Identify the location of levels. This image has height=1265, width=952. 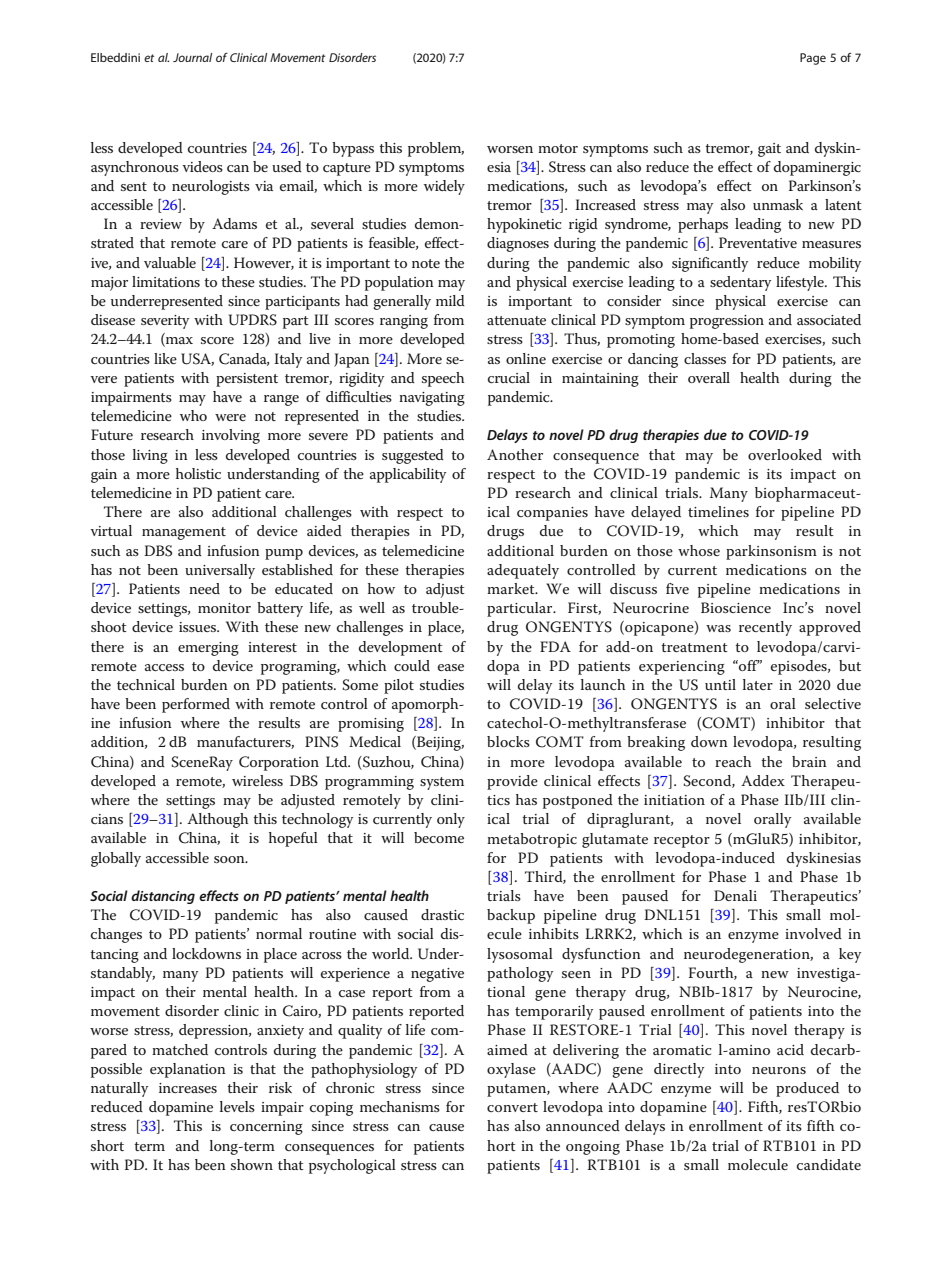
(237, 1106).
